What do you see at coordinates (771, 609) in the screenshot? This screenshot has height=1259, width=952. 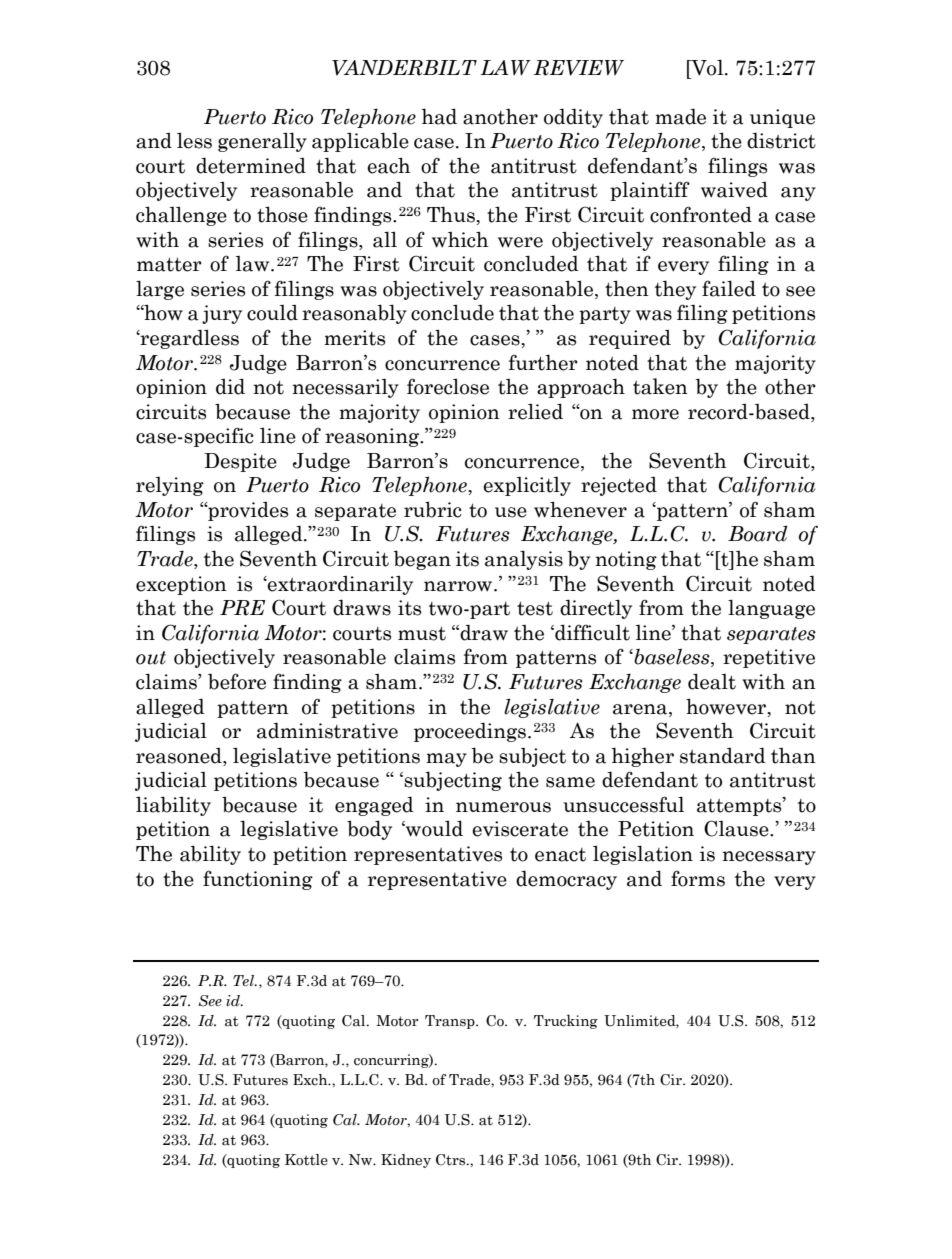 I see `language` at bounding box center [771, 609].
